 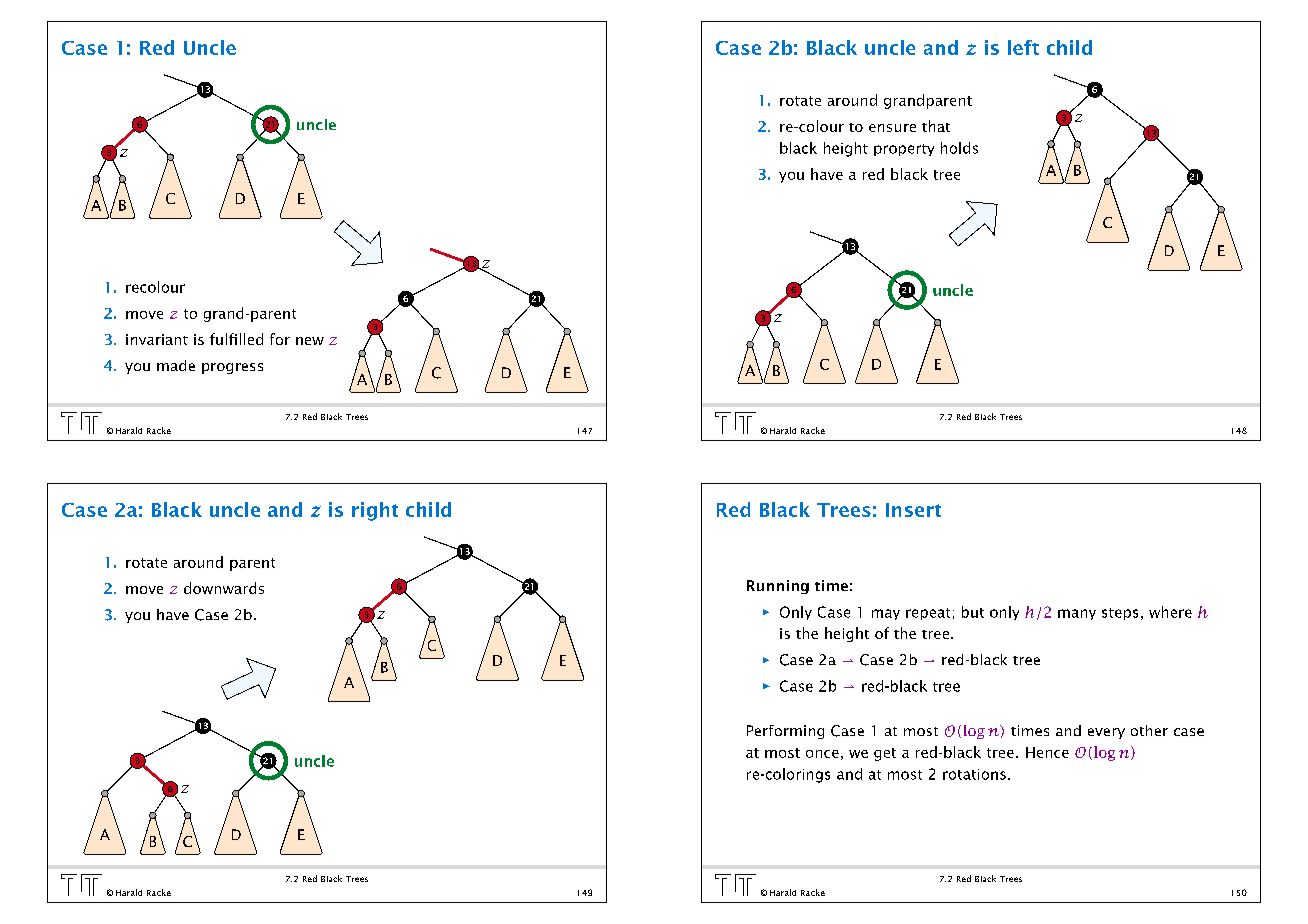 What do you see at coordinates (778, 587) in the screenshot?
I see `Running` at bounding box center [778, 587].
